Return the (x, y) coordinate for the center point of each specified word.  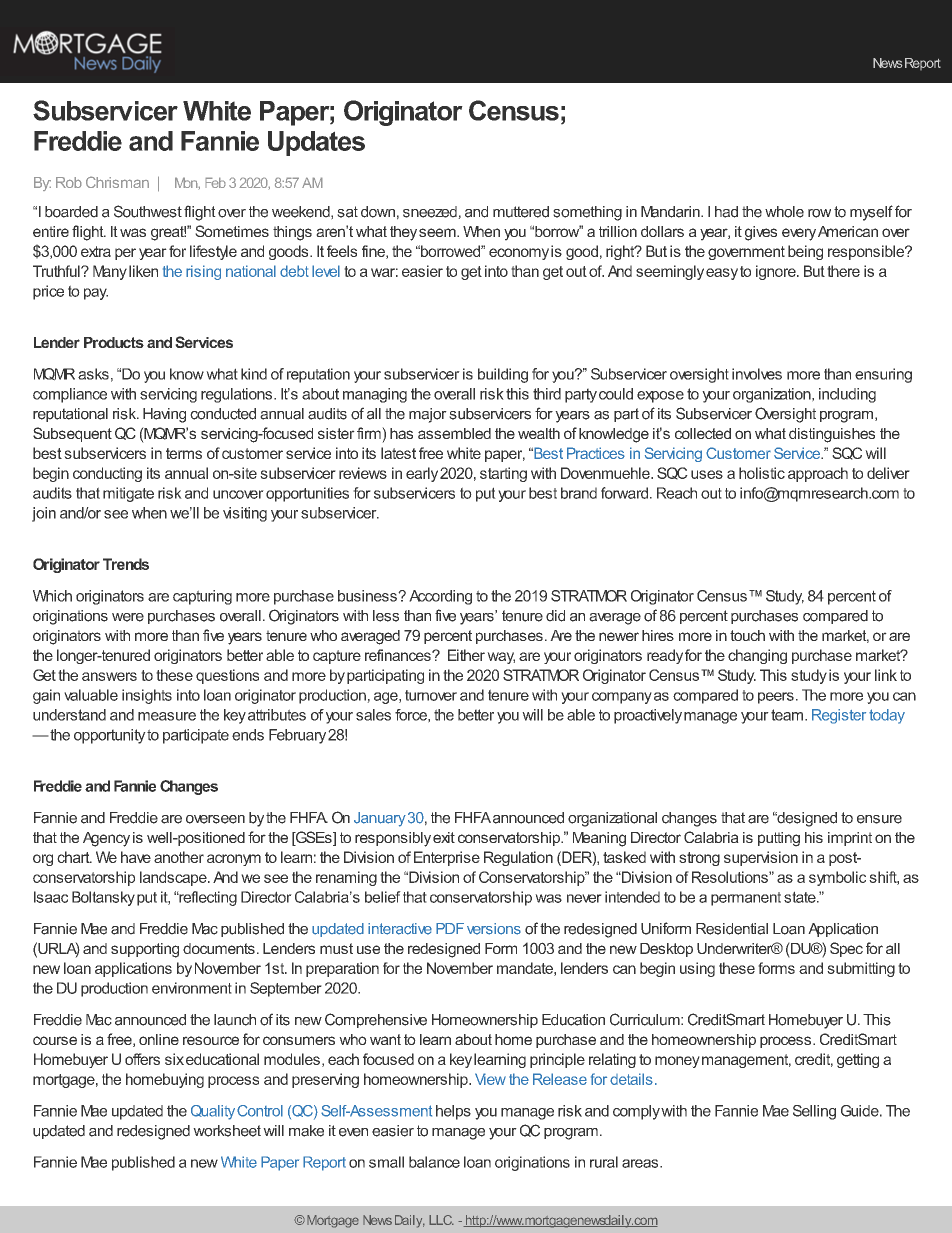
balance (434, 1162)
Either (466, 655)
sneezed (431, 212)
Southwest (148, 211)
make (306, 1131)
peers (776, 698)
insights (147, 696)
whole (784, 212)
